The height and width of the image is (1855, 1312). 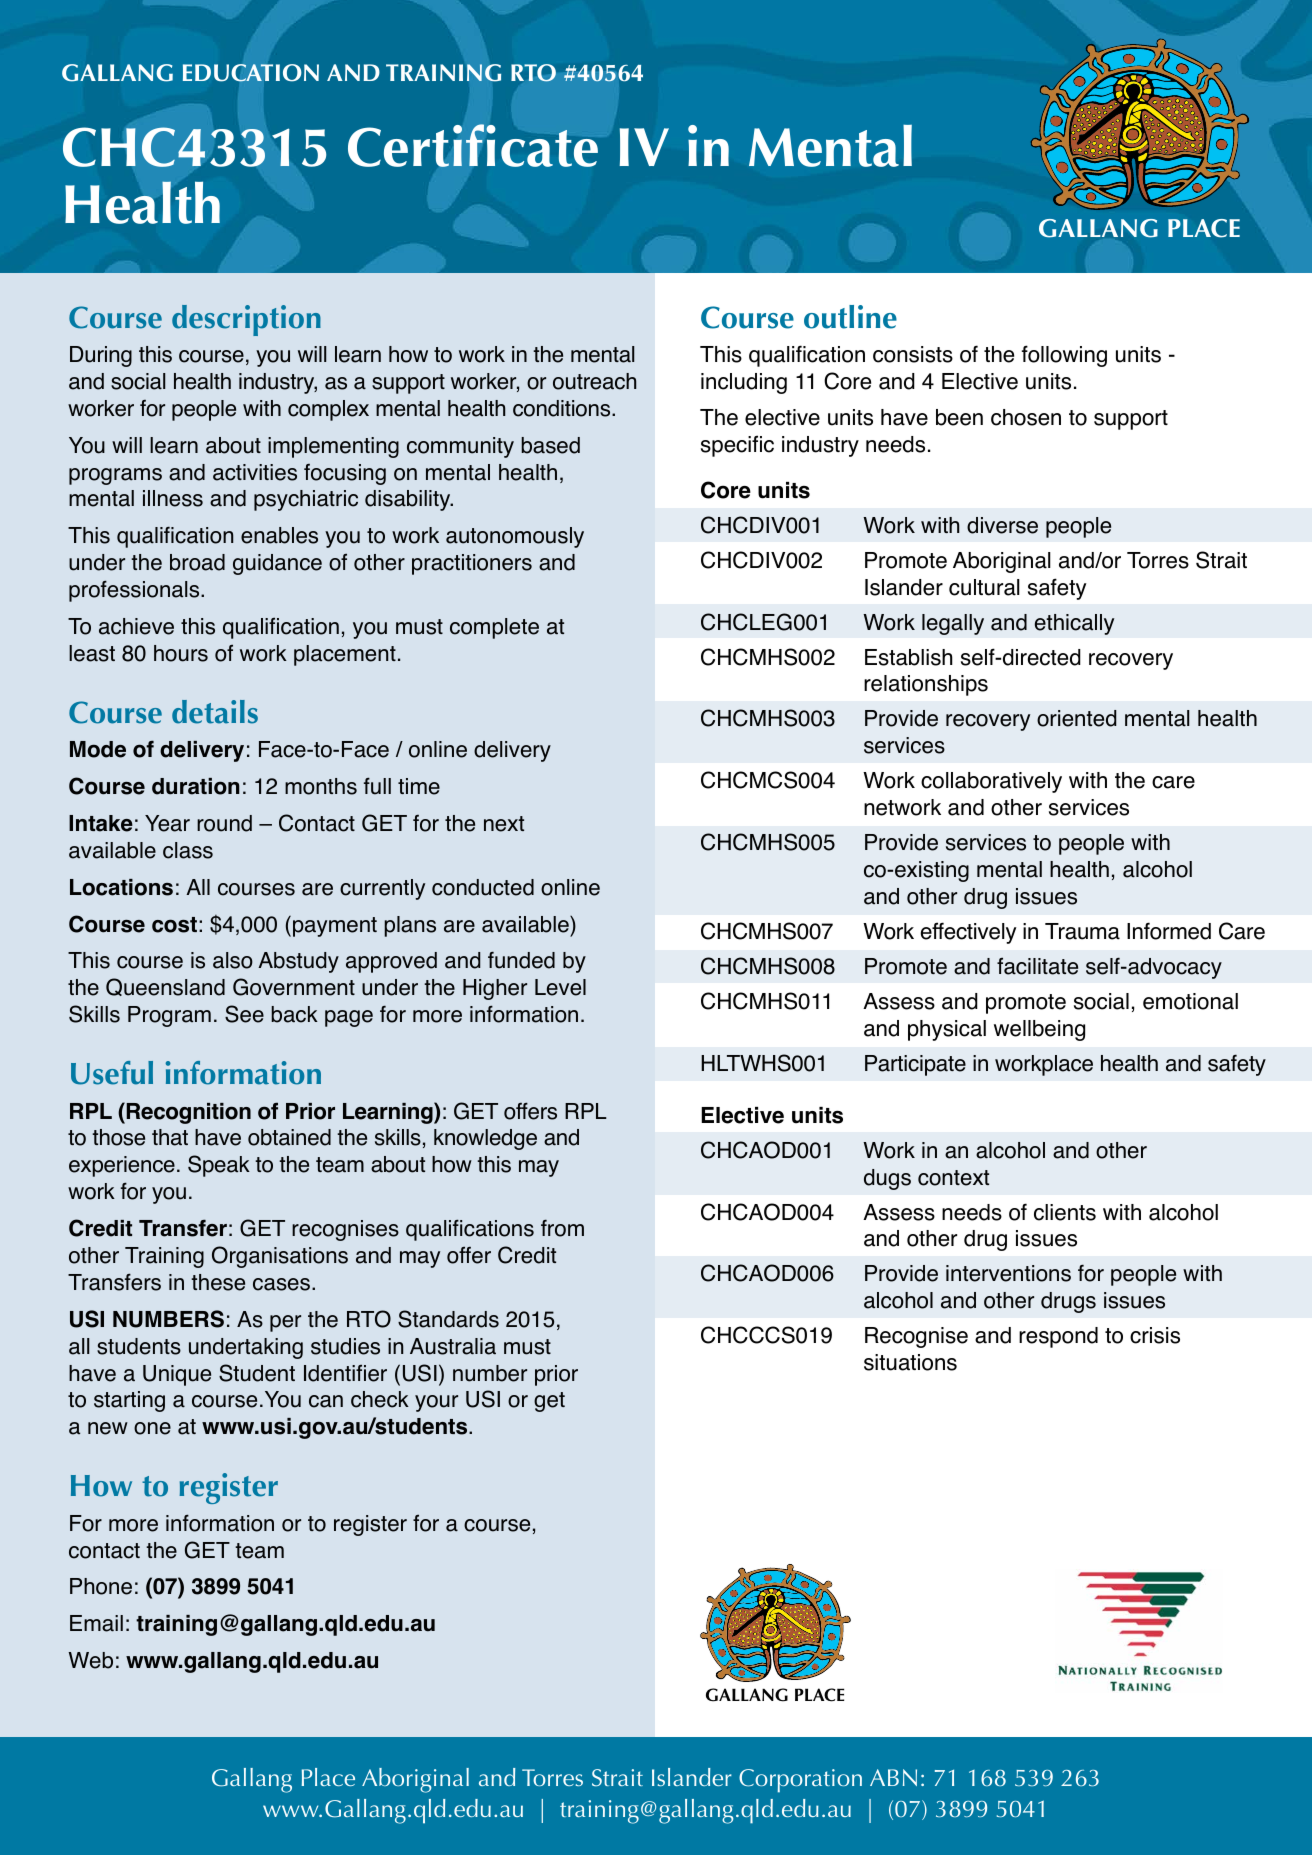 I want to click on Education, so click(x=251, y=73).
